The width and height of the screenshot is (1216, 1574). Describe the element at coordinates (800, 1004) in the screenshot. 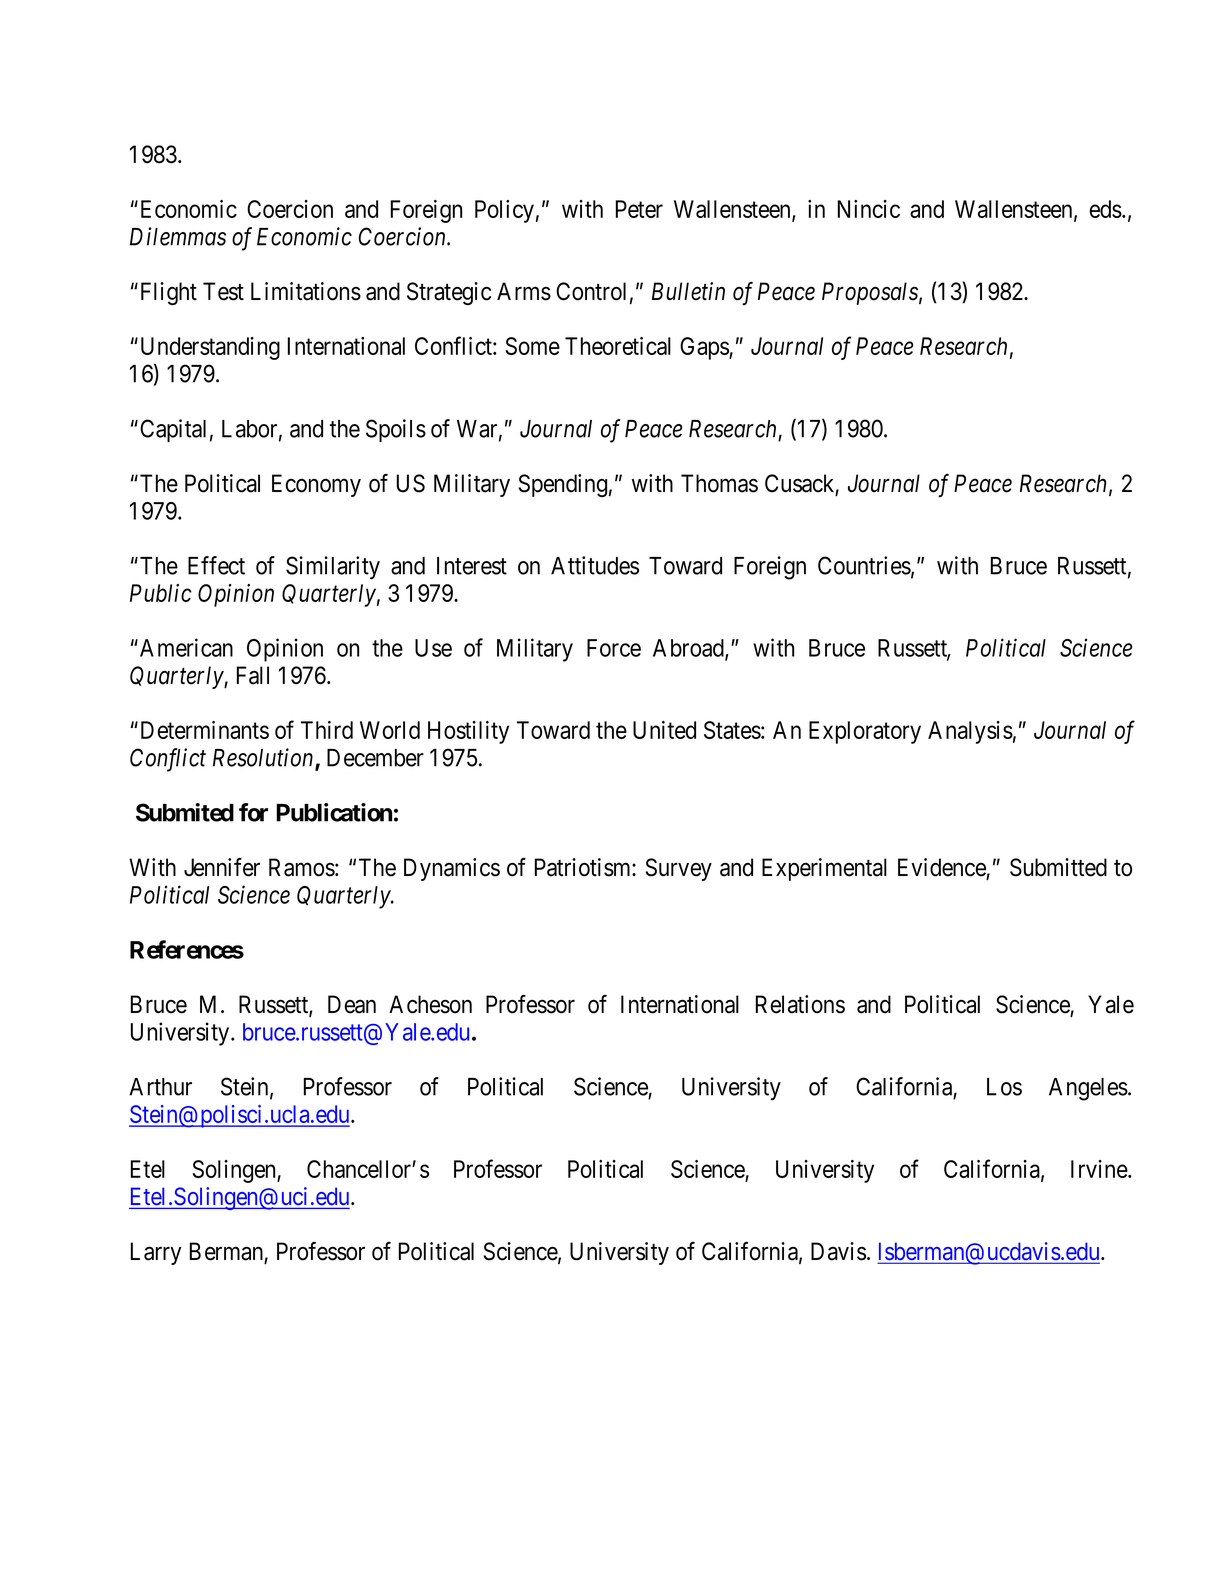

I see `Relations` at that location.
